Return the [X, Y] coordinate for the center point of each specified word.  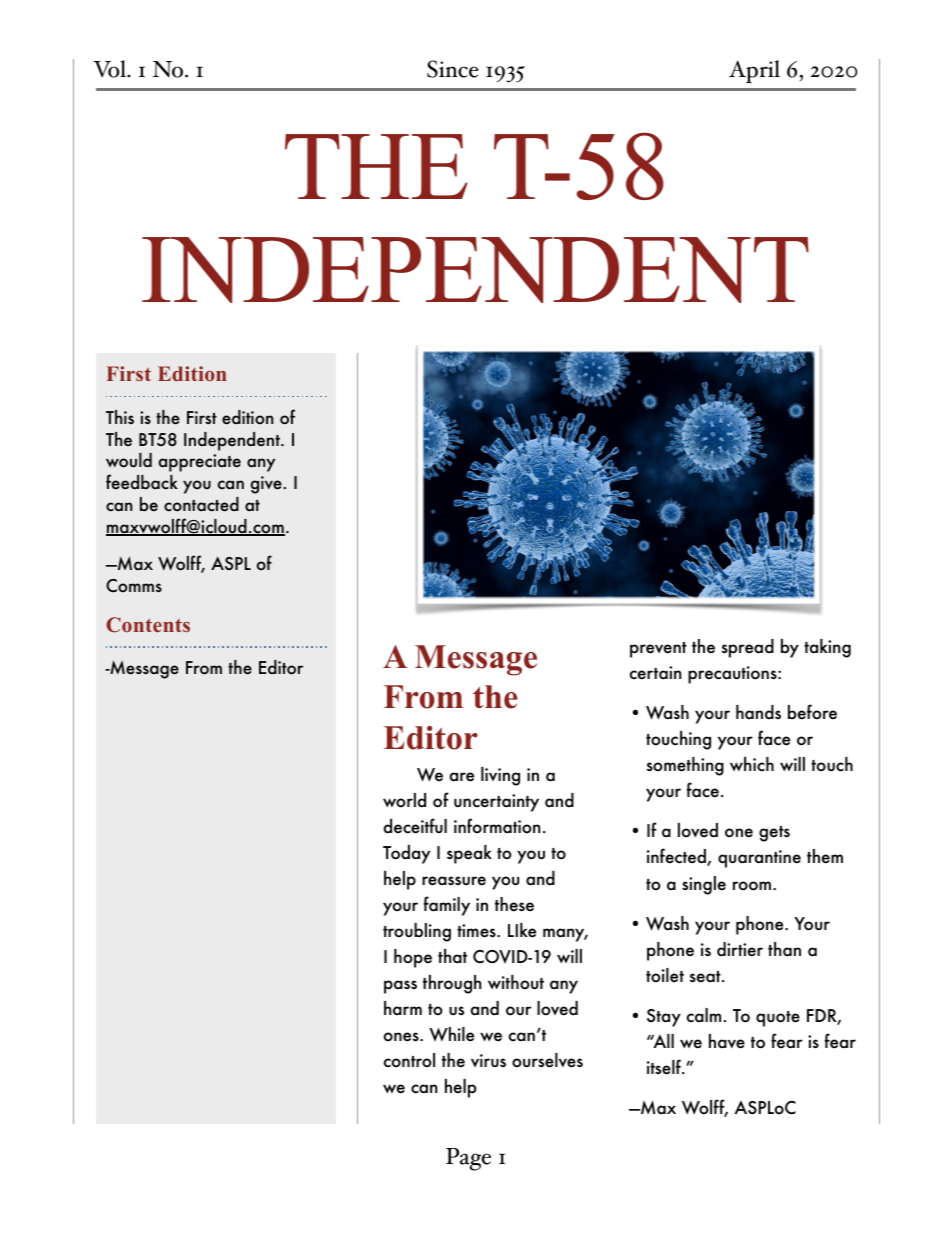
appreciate [200, 463]
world [404, 800]
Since [453, 69]
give [266, 485]
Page [468, 1159]
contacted [201, 504]
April [754, 71]
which [752, 764]
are [462, 777]
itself [665, 1067]
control [409, 1060]
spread [748, 648]
